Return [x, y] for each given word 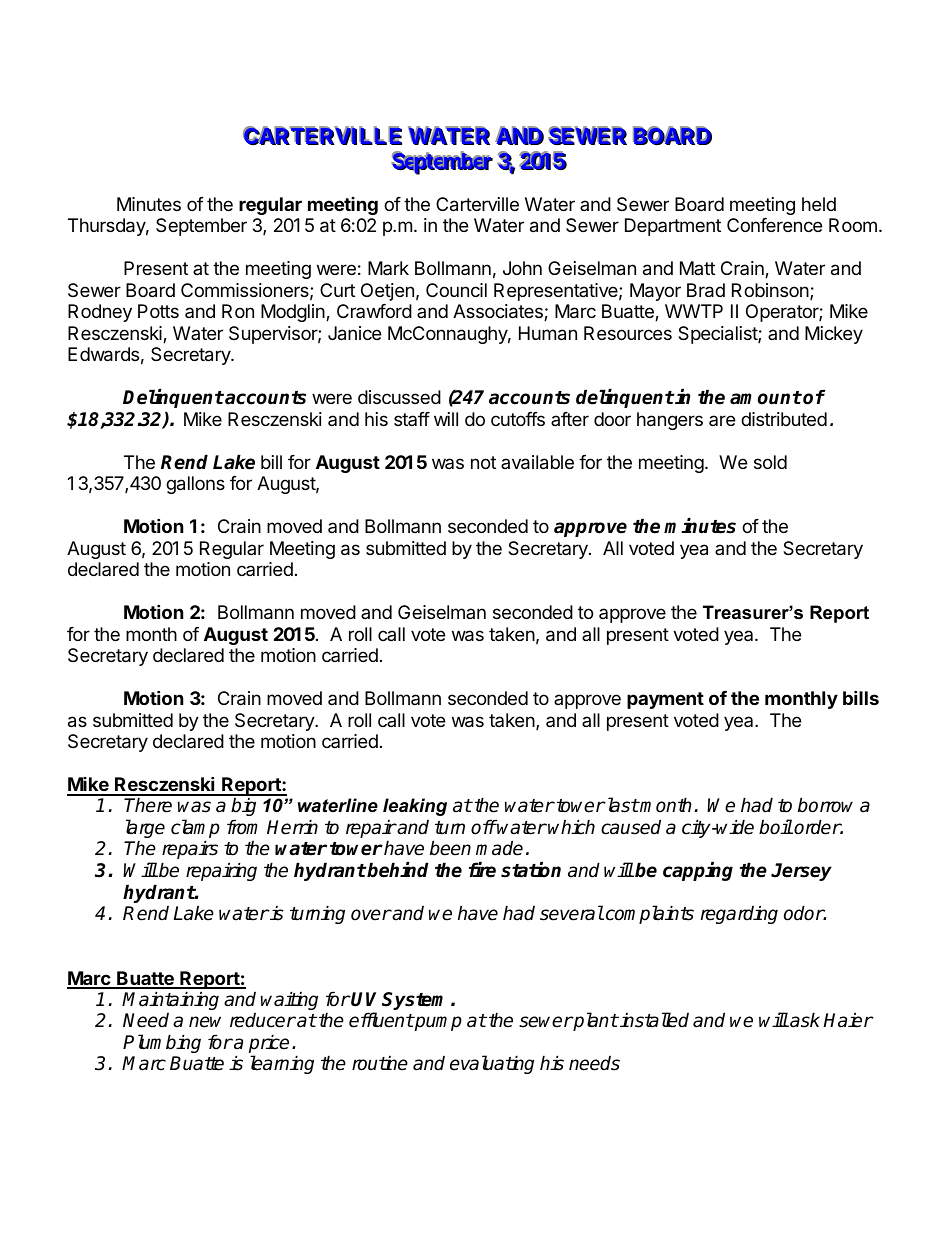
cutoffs [518, 419]
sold [770, 462]
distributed [784, 419]
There [148, 805]
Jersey [801, 872]
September [201, 227]
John [522, 268]
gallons [195, 485]
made [499, 848]
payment [665, 700]
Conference [774, 225]
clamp [195, 830]
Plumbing [162, 1043]
